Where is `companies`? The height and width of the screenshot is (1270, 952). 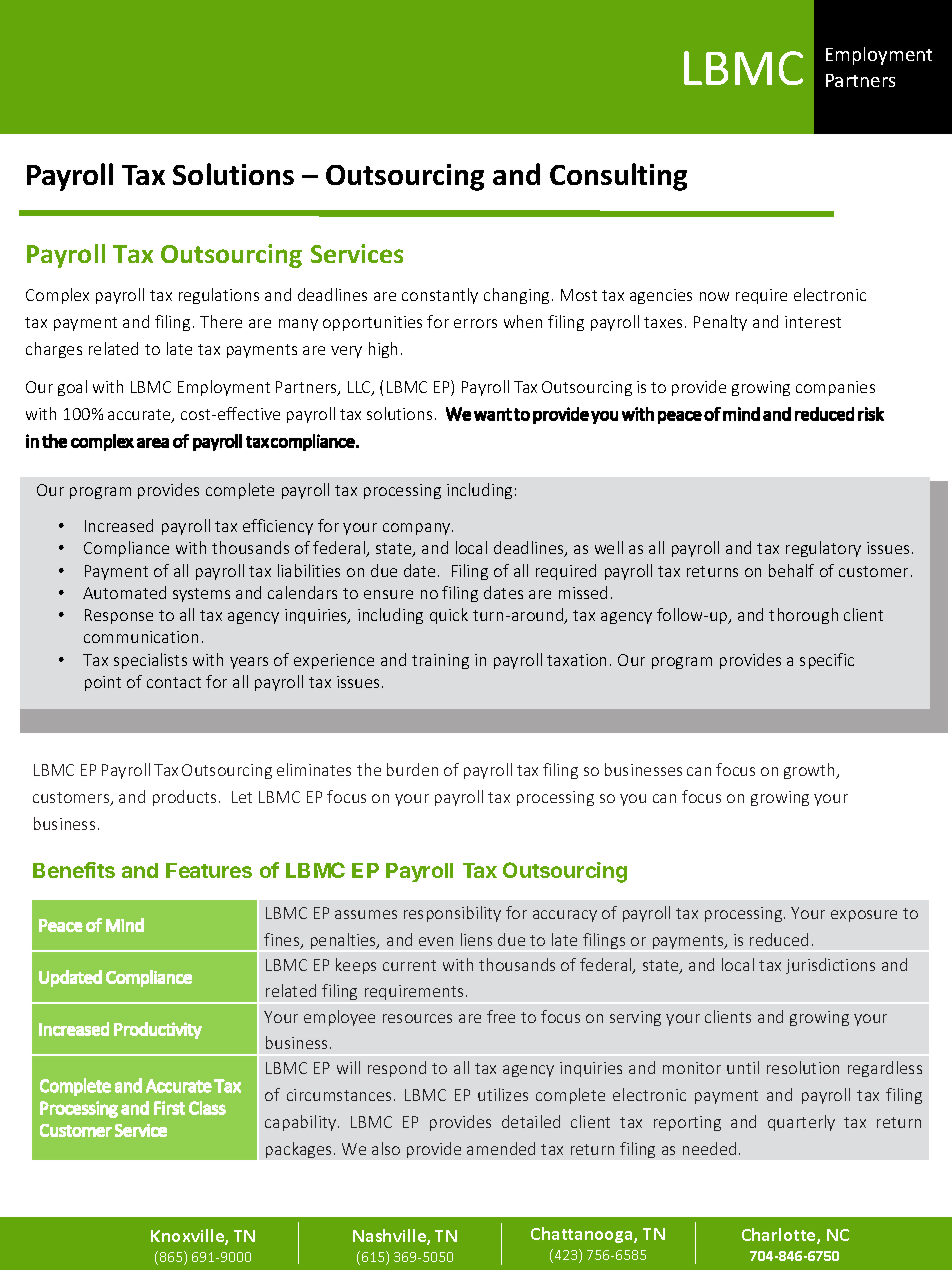 companies is located at coordinates (835, 388).
